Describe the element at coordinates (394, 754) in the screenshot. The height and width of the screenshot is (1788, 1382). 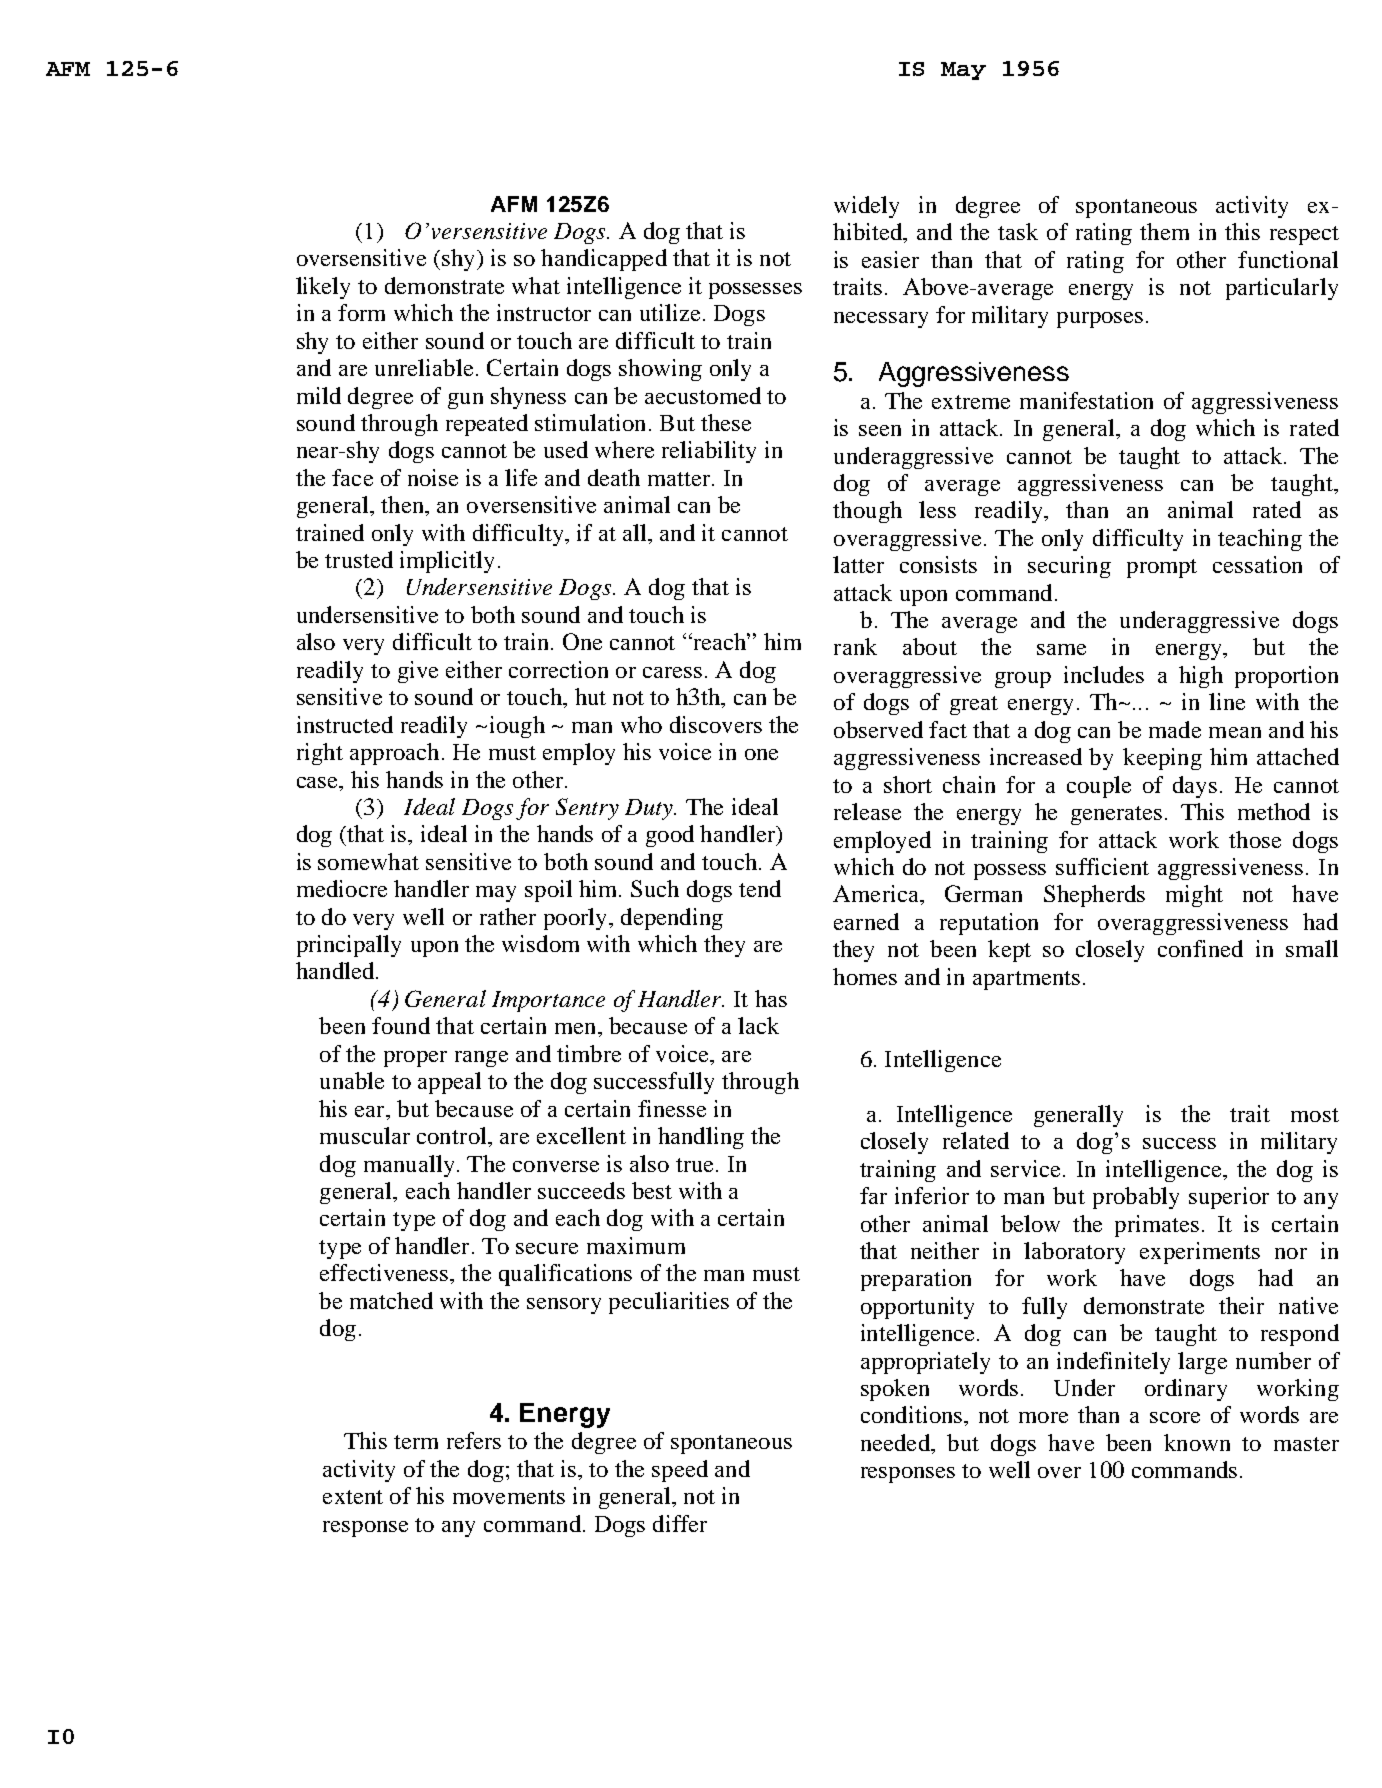
I see `approach` at that location.
